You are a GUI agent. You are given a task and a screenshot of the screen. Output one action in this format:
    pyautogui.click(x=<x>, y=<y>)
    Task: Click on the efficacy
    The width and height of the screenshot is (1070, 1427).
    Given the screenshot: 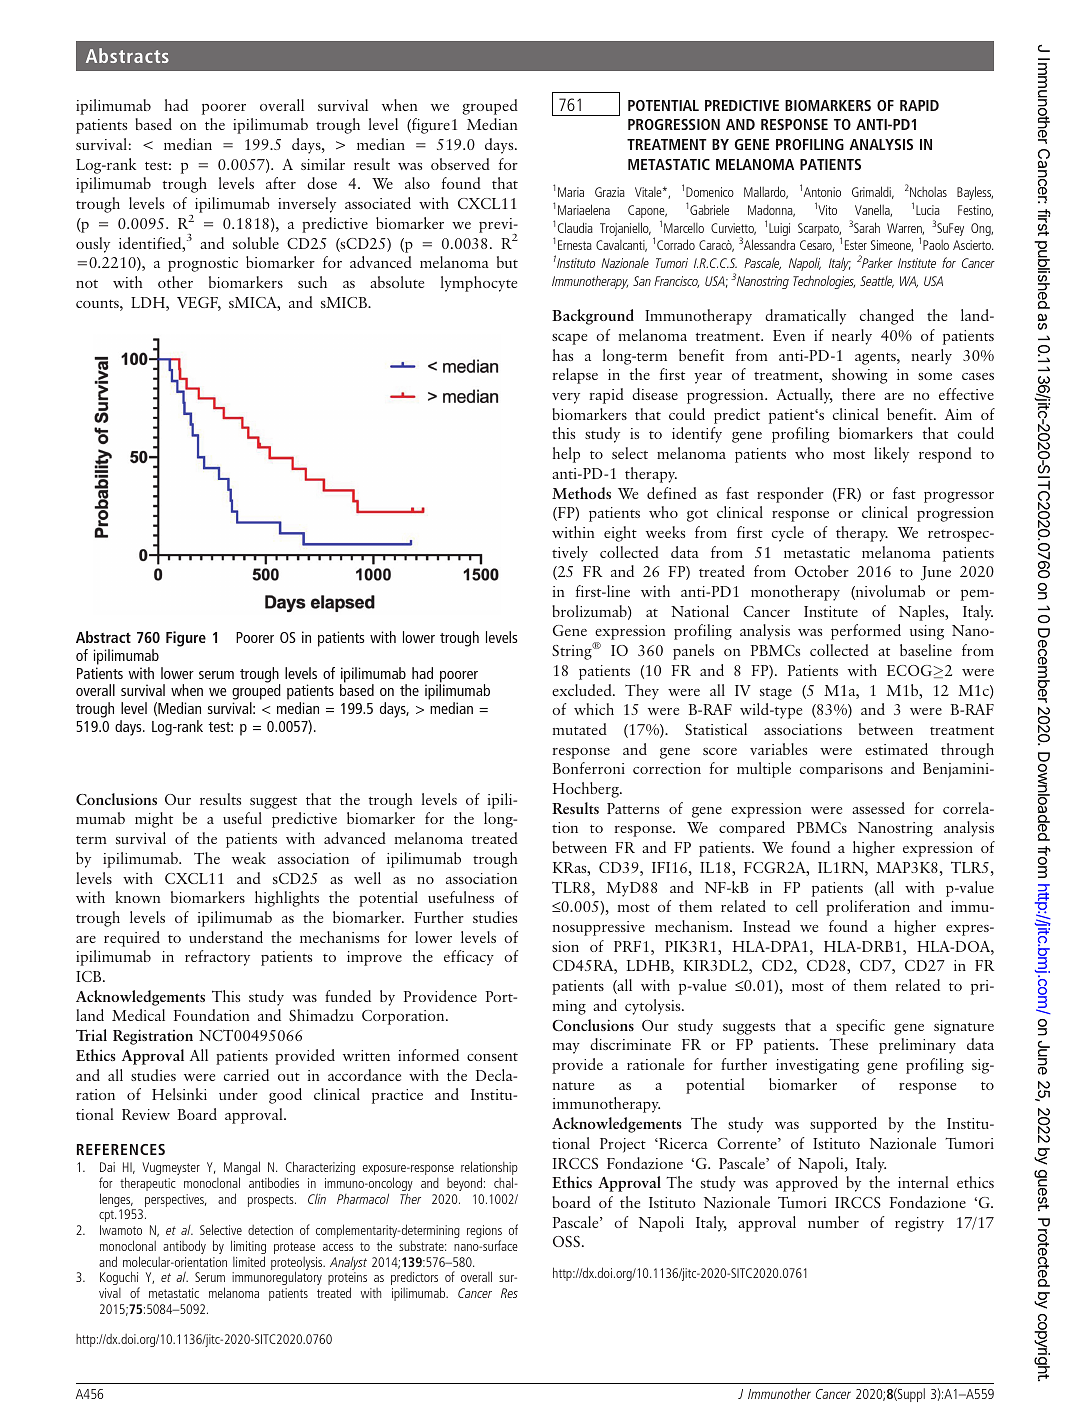 What is the action you would take?
    pyautogui.click(x=469, y=958)
